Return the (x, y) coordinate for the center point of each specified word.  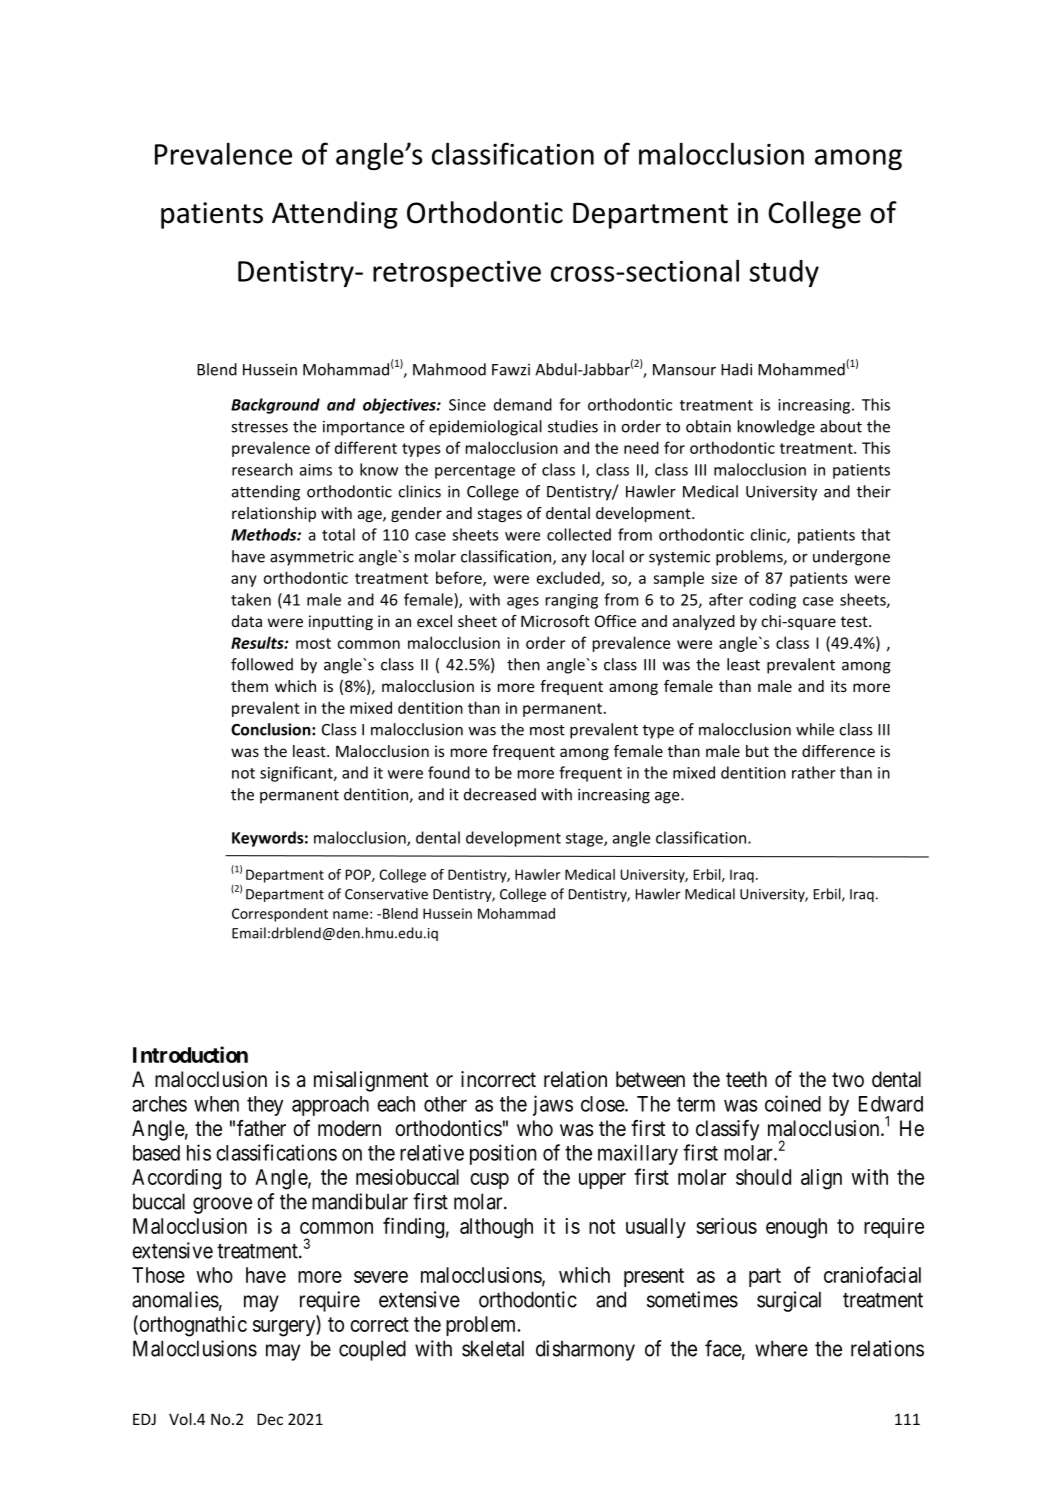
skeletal (493, 1348)
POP (359, 875)
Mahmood (449, 369)
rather (814, 772)
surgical (789, 1301)
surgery (285, 1328)
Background (275, 406)
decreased (500, 794)
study (784, 273)
